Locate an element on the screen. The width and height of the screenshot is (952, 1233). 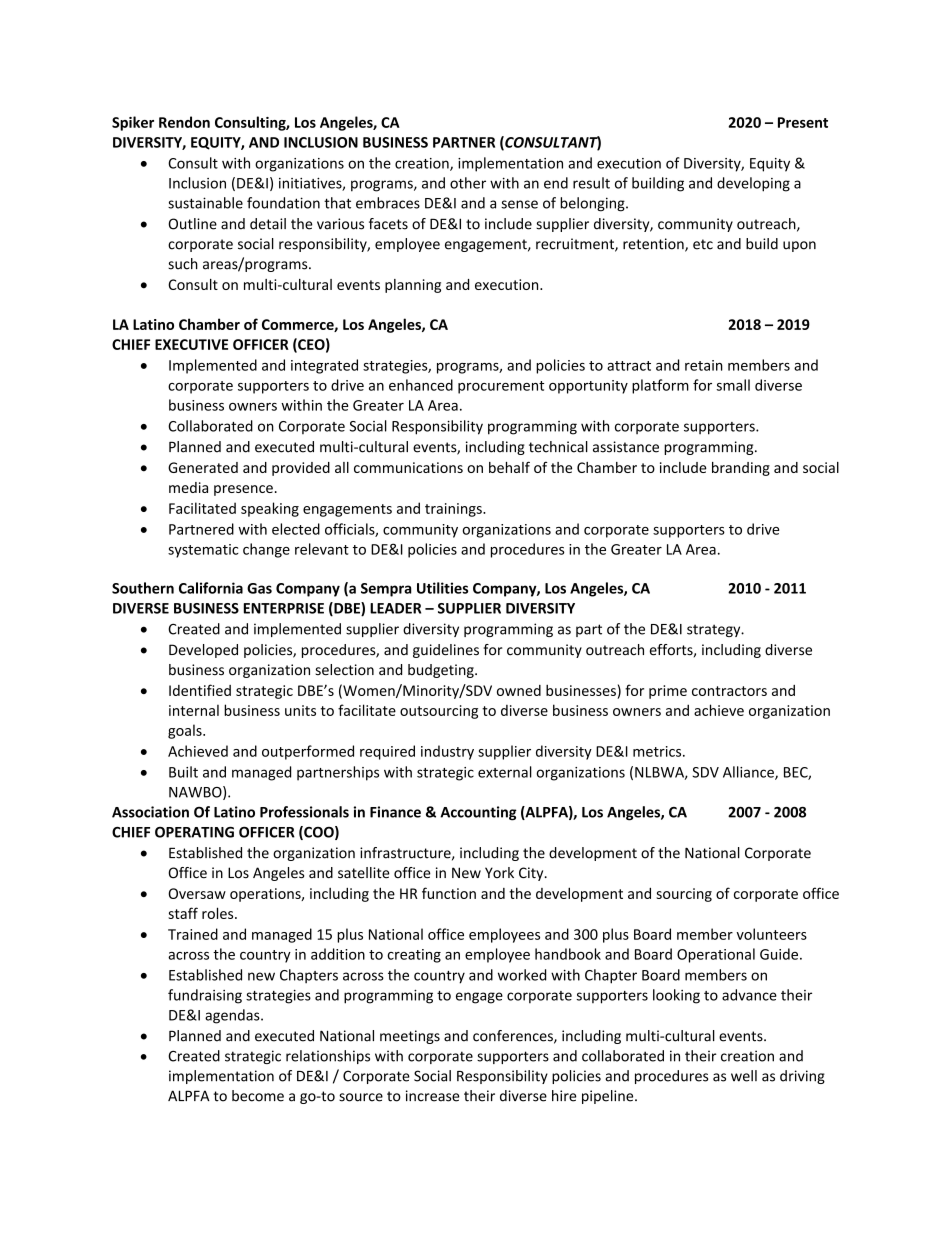
EXECUTIVE is located at coordinates (191, 344).
